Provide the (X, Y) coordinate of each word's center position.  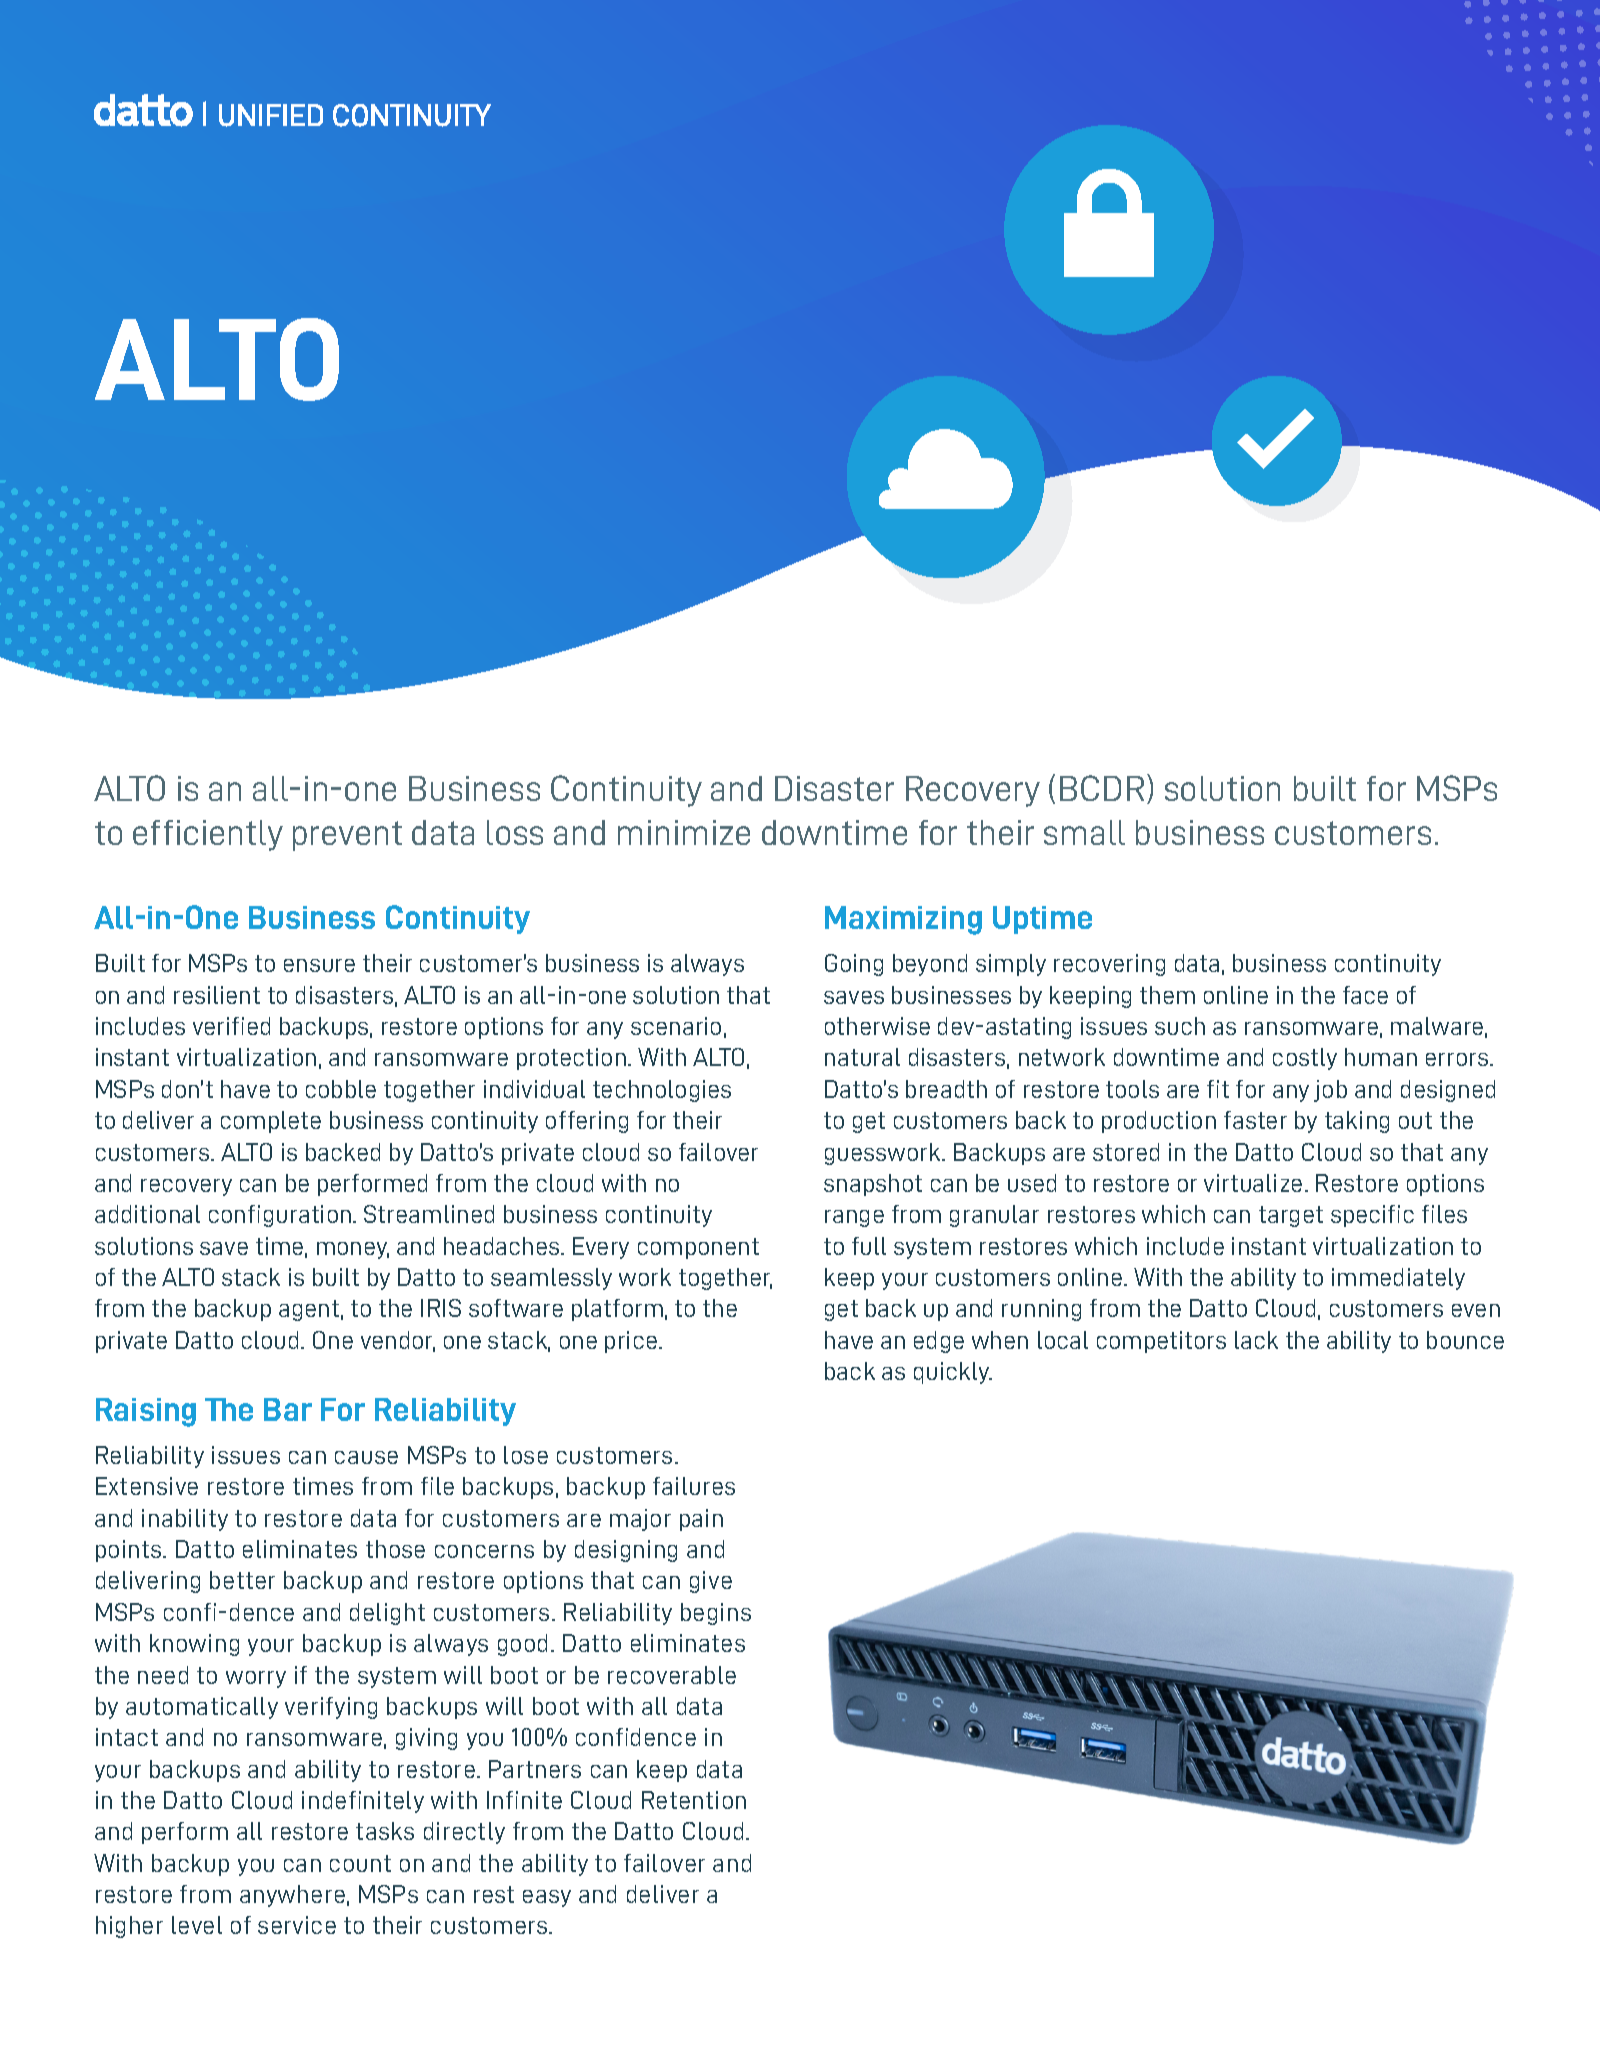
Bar (288, 1409)
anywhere (292, 1896)
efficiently (208, 835)
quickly (953, 1373)
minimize (684, 832)
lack (1256, 1340)
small (1084, 832)
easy (547, 1898)
